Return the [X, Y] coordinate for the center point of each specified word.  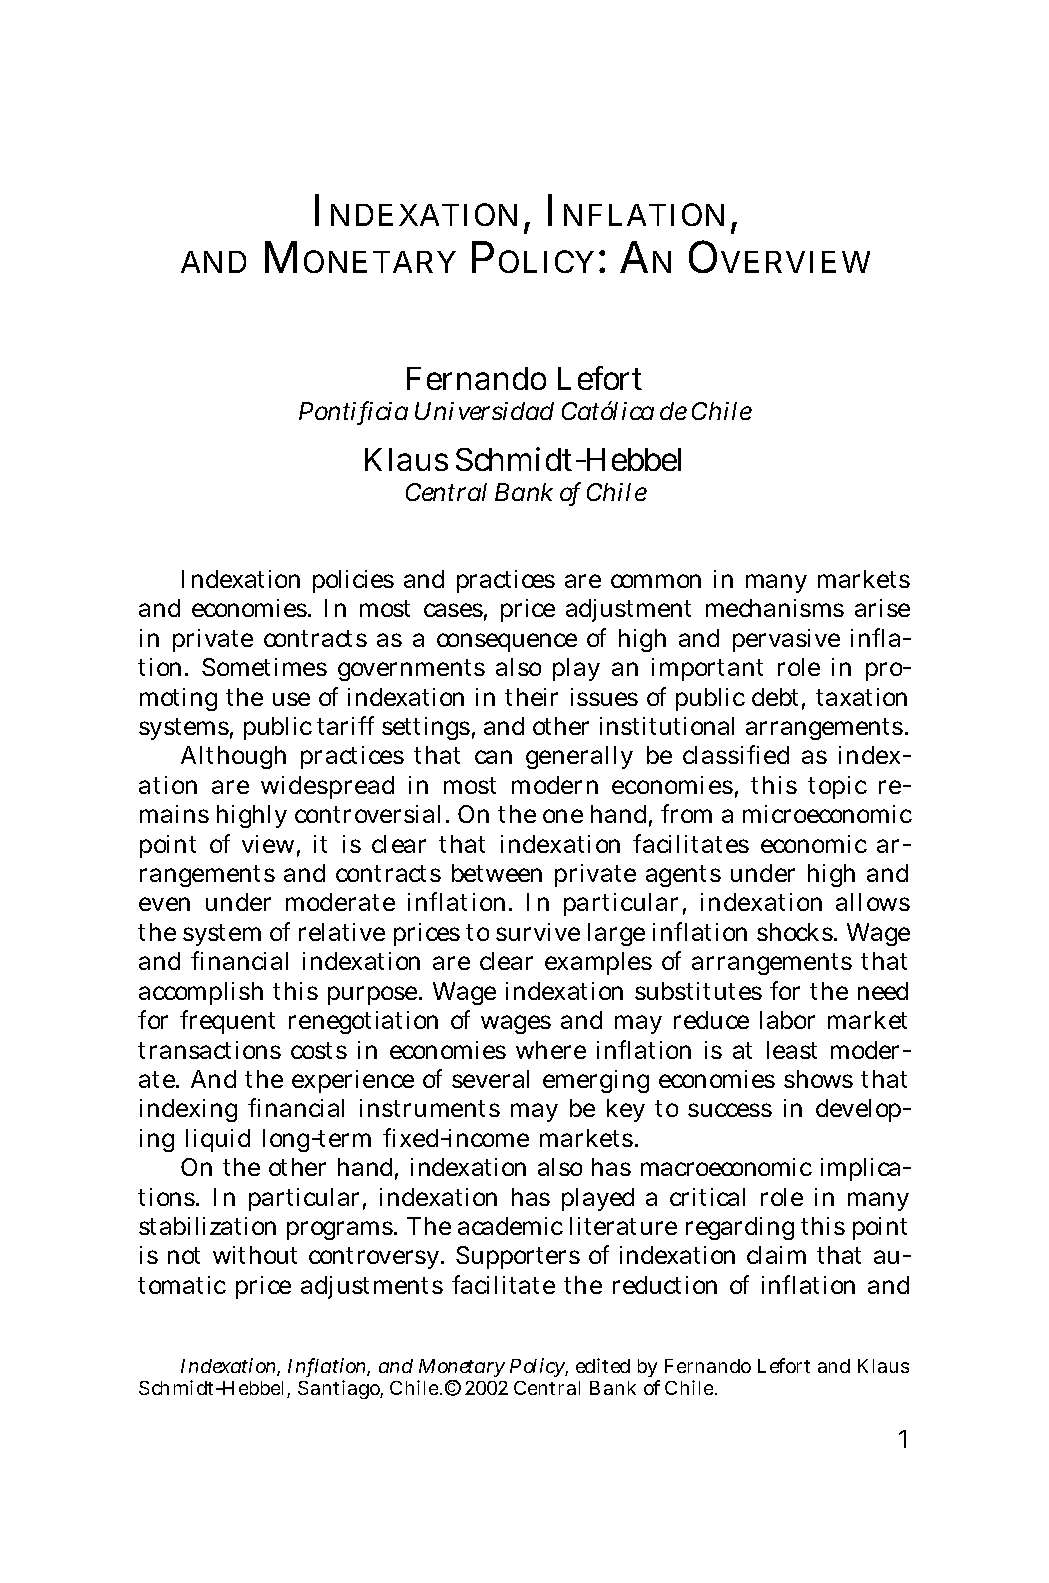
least [792, 1050]
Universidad [484, 411]
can [493, 757]
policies [353, 581]
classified [736, 754]
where [551, 1050]
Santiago [340, 1389]
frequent [227, 1022]
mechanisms [775, 608]
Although [233, 757]
